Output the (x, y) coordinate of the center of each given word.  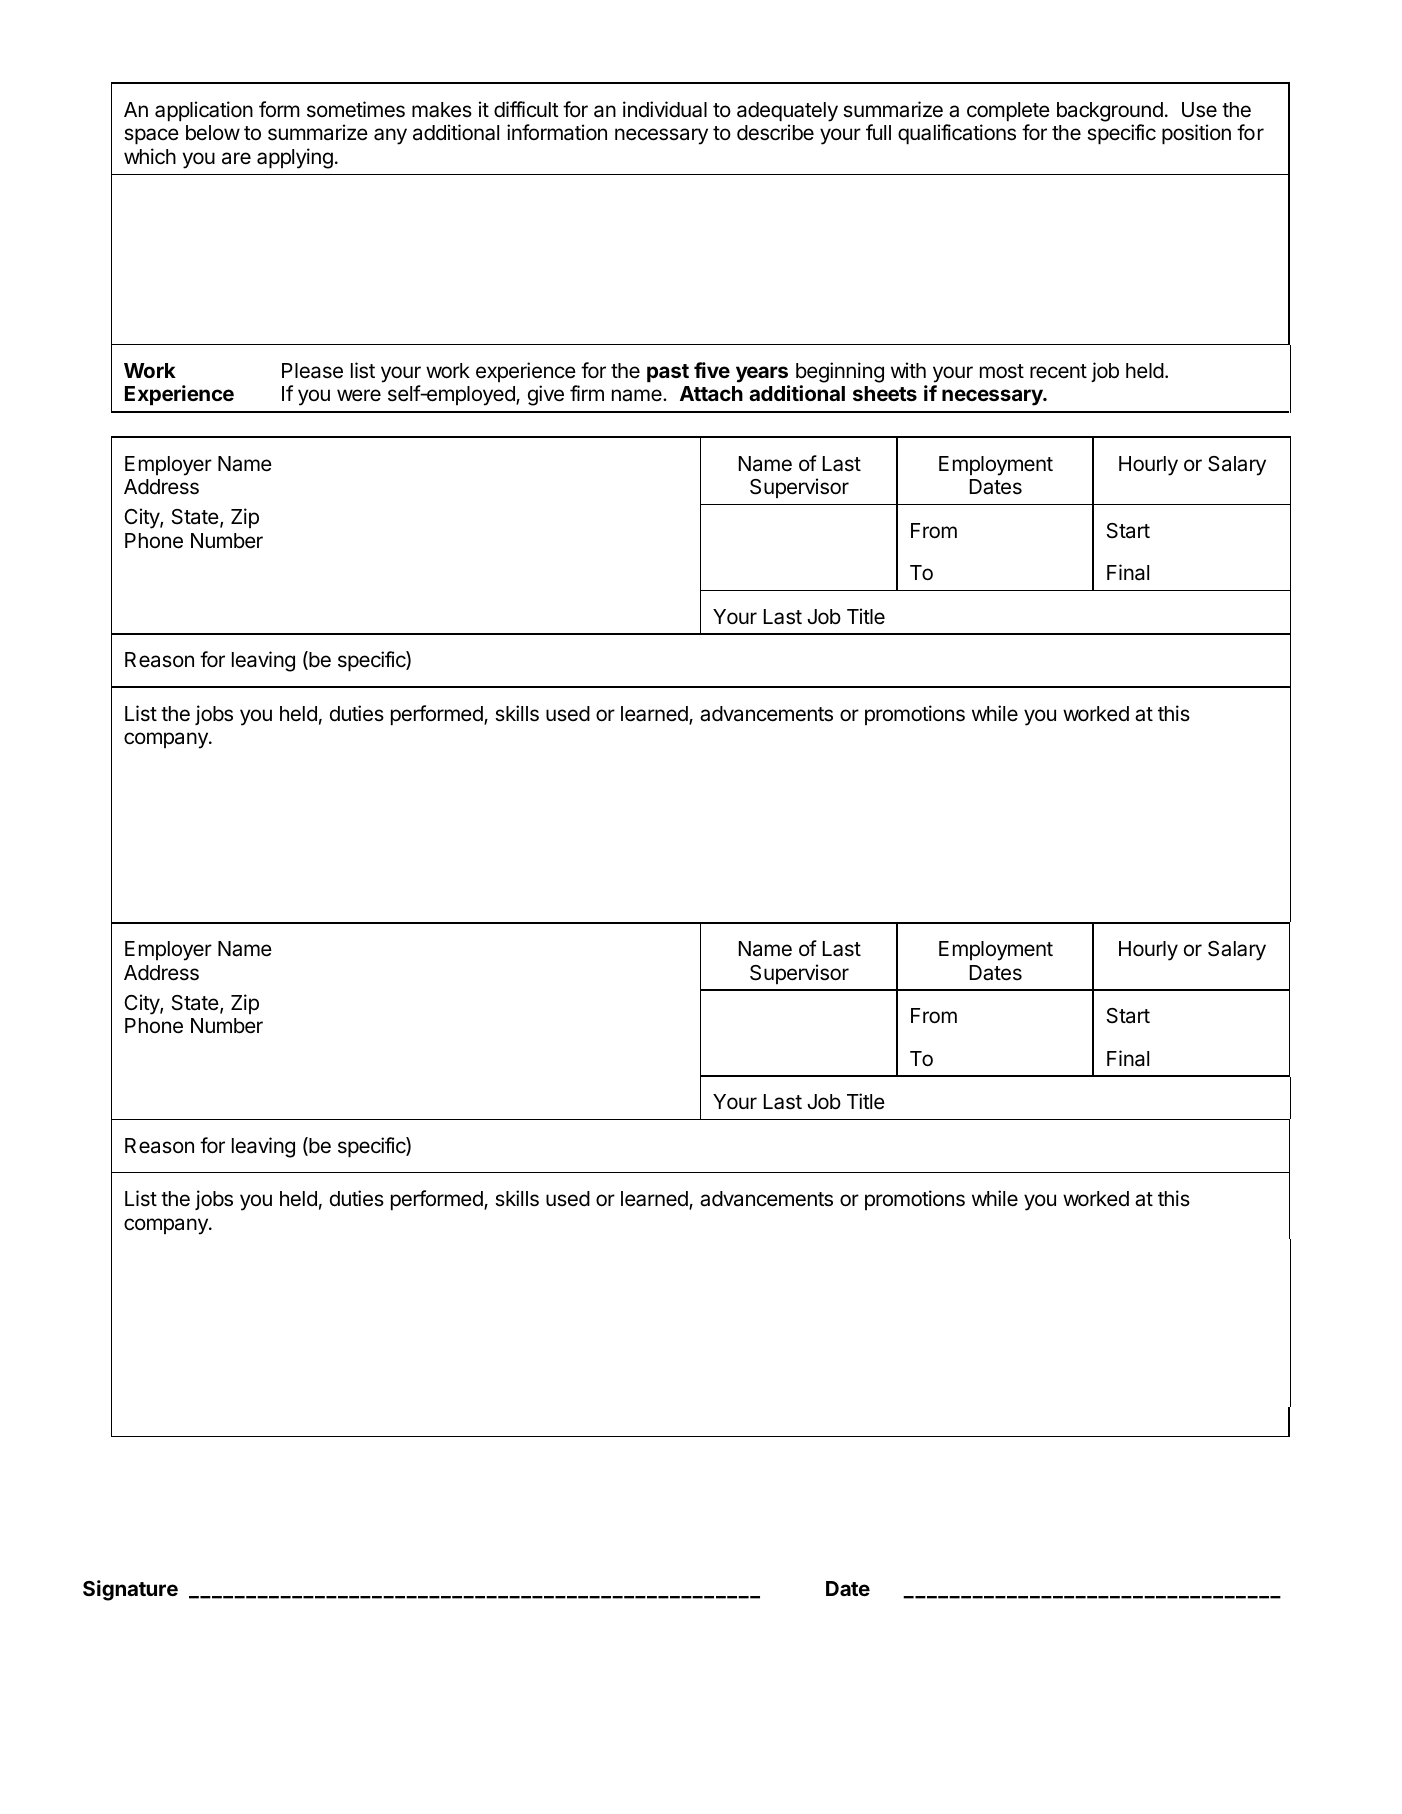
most (1002, 371)
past (668, 373)
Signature (130, 1590)
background (1110, 112)
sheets (885, 393)
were (359, 395)
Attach (711, 393)
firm (587, 393)
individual (665, 109)
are (236, 158)
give (546, 395)
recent (1058, 371)
